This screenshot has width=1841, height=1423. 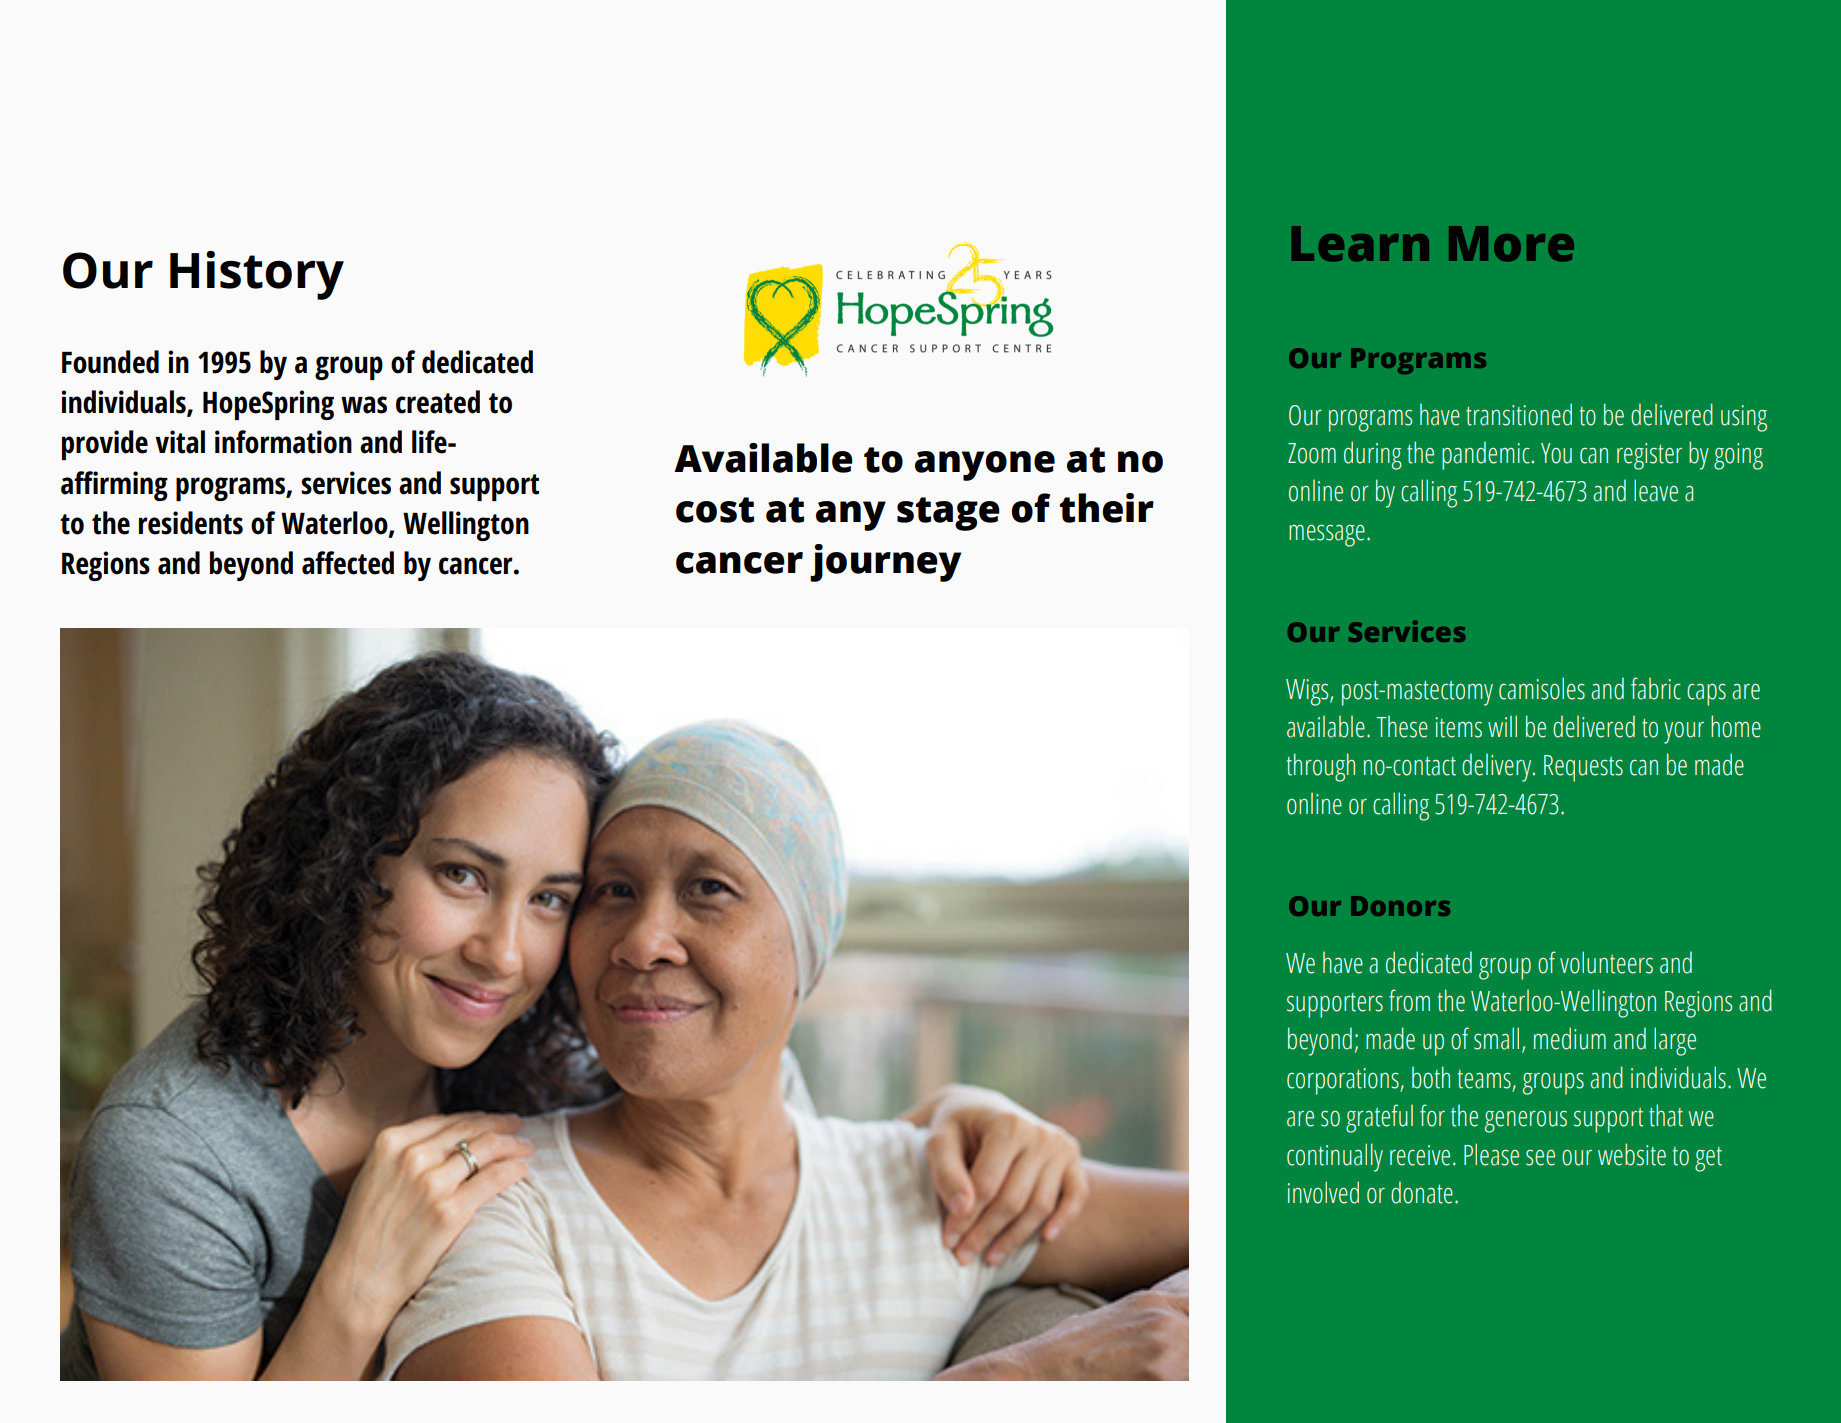 I want to click on from, so click(x=1409, y=1000).
